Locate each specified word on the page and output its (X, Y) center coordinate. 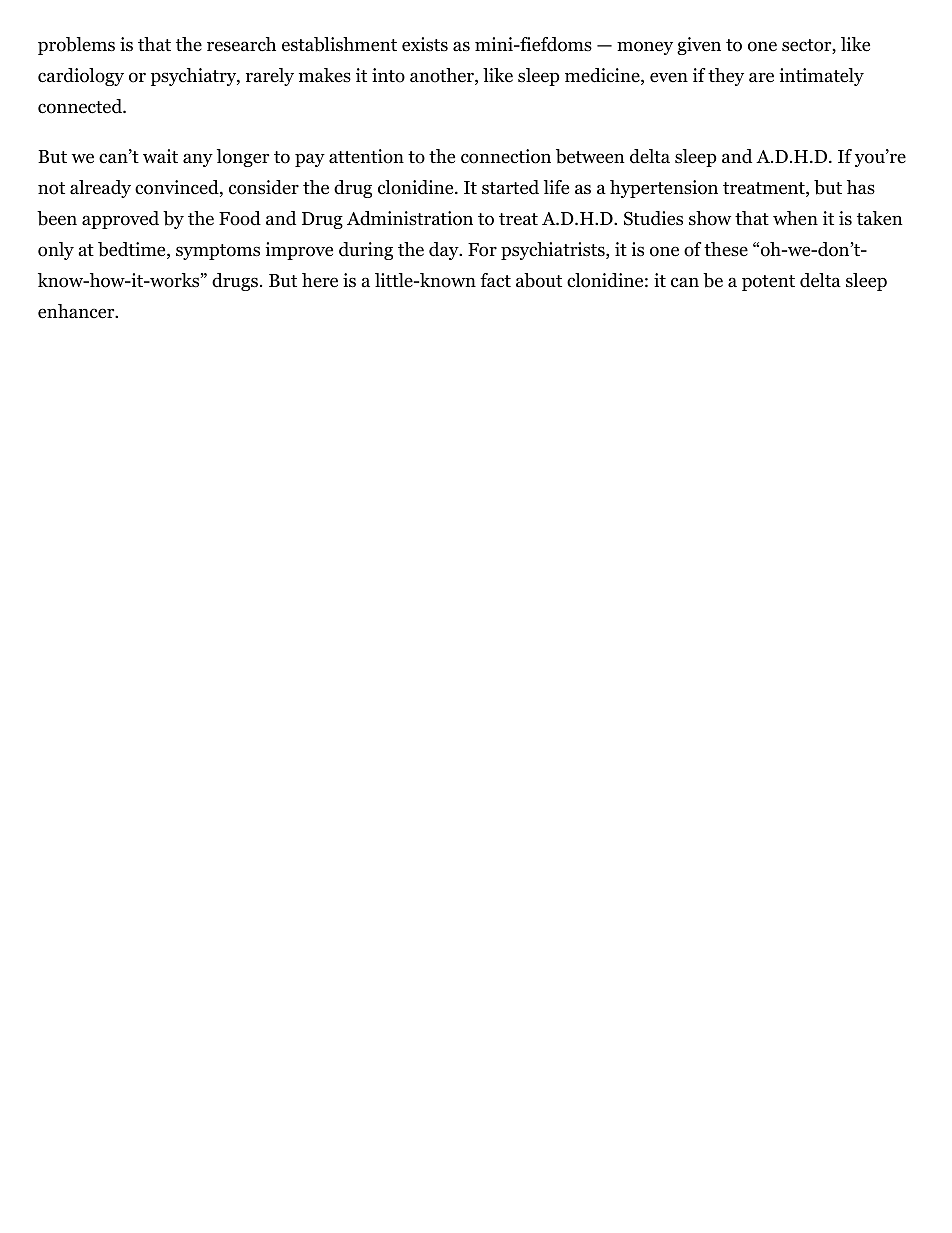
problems (76, 46)
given (699, 46)
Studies (653, 218)
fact (495, 280)
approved (120, 220)
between (590, 156)
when (795, 218)
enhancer (77, 311)
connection (506, 156)
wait (160, 156)
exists (425, 44)
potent (768, 283)
